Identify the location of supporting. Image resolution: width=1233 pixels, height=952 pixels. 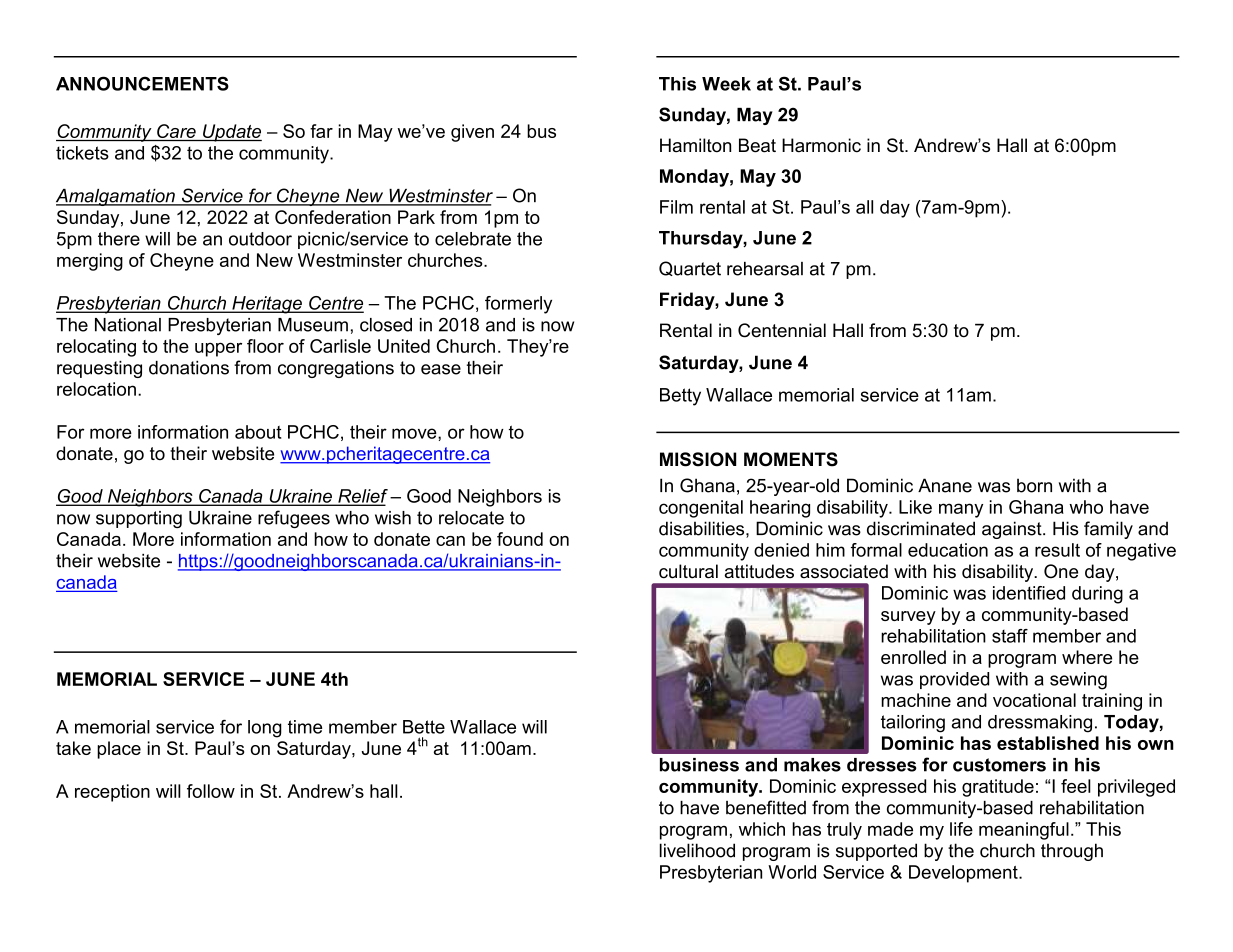
(139, 519).
